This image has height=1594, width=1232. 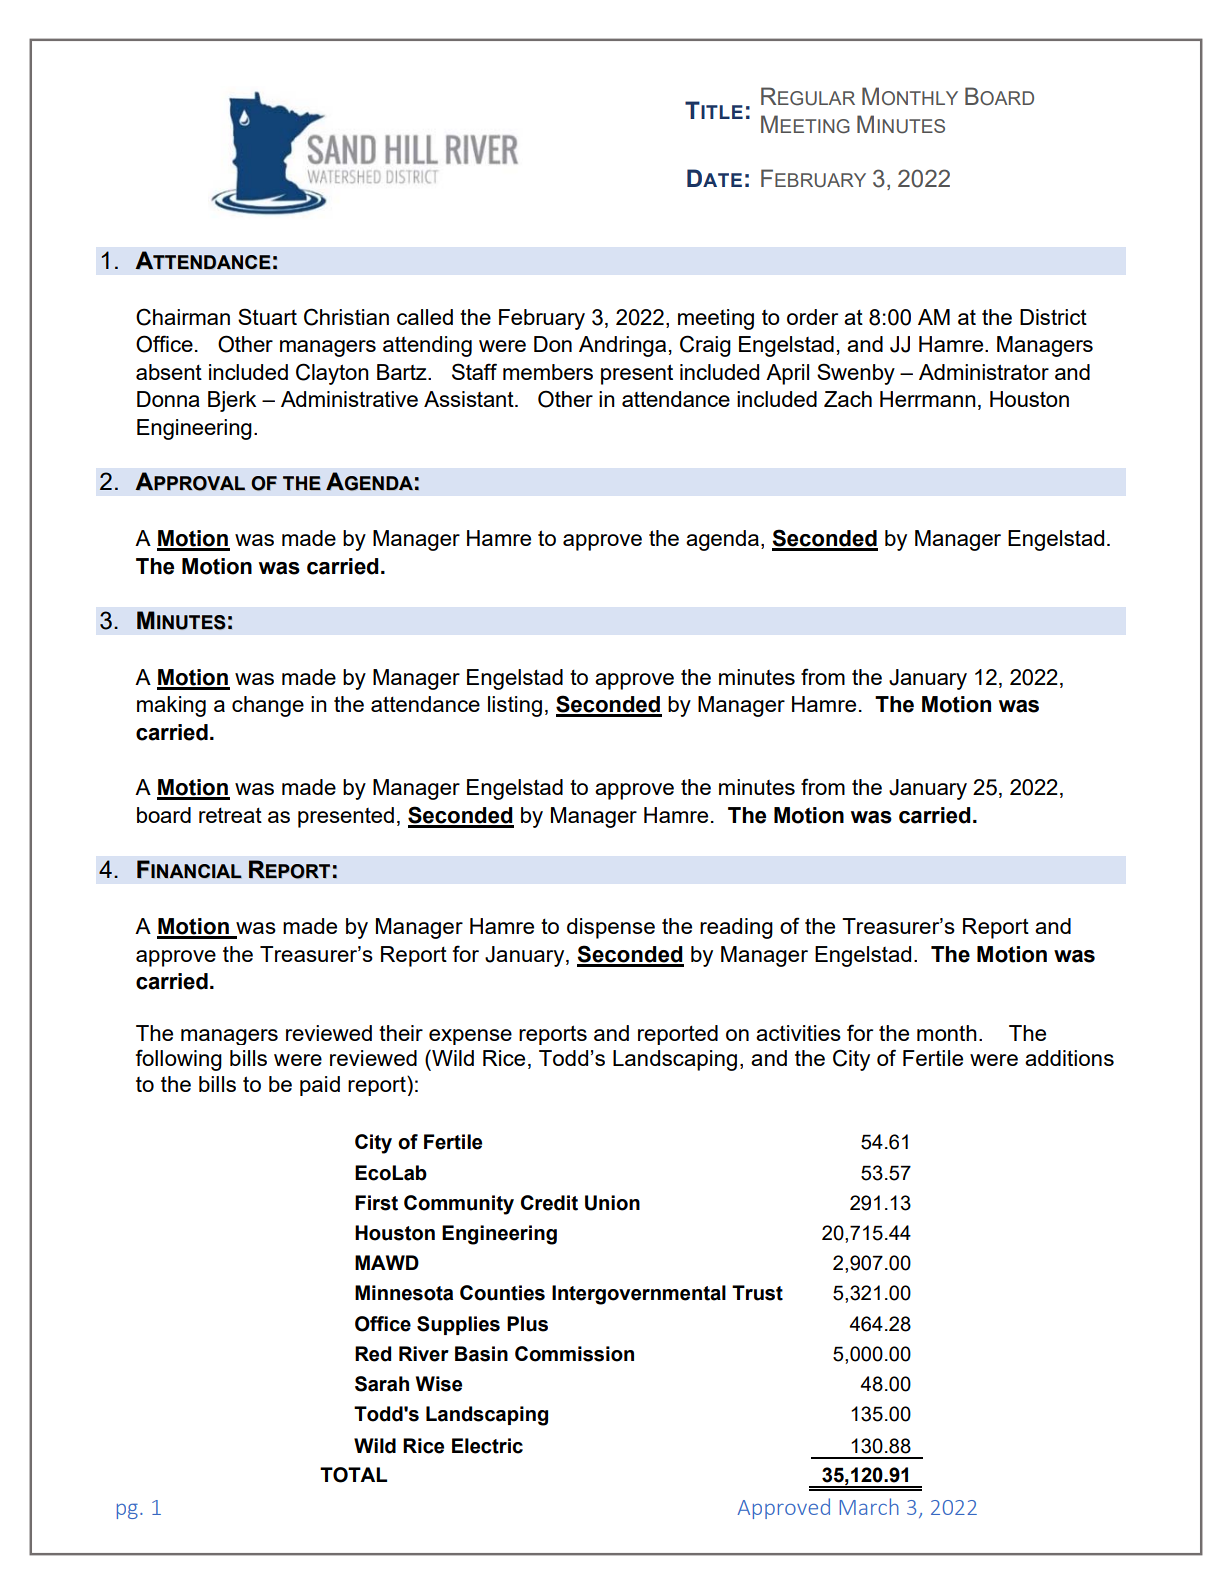 What do you see at coordinates (611, 928) in the image?
I see `dispense` at bounding box center [611, 928].
